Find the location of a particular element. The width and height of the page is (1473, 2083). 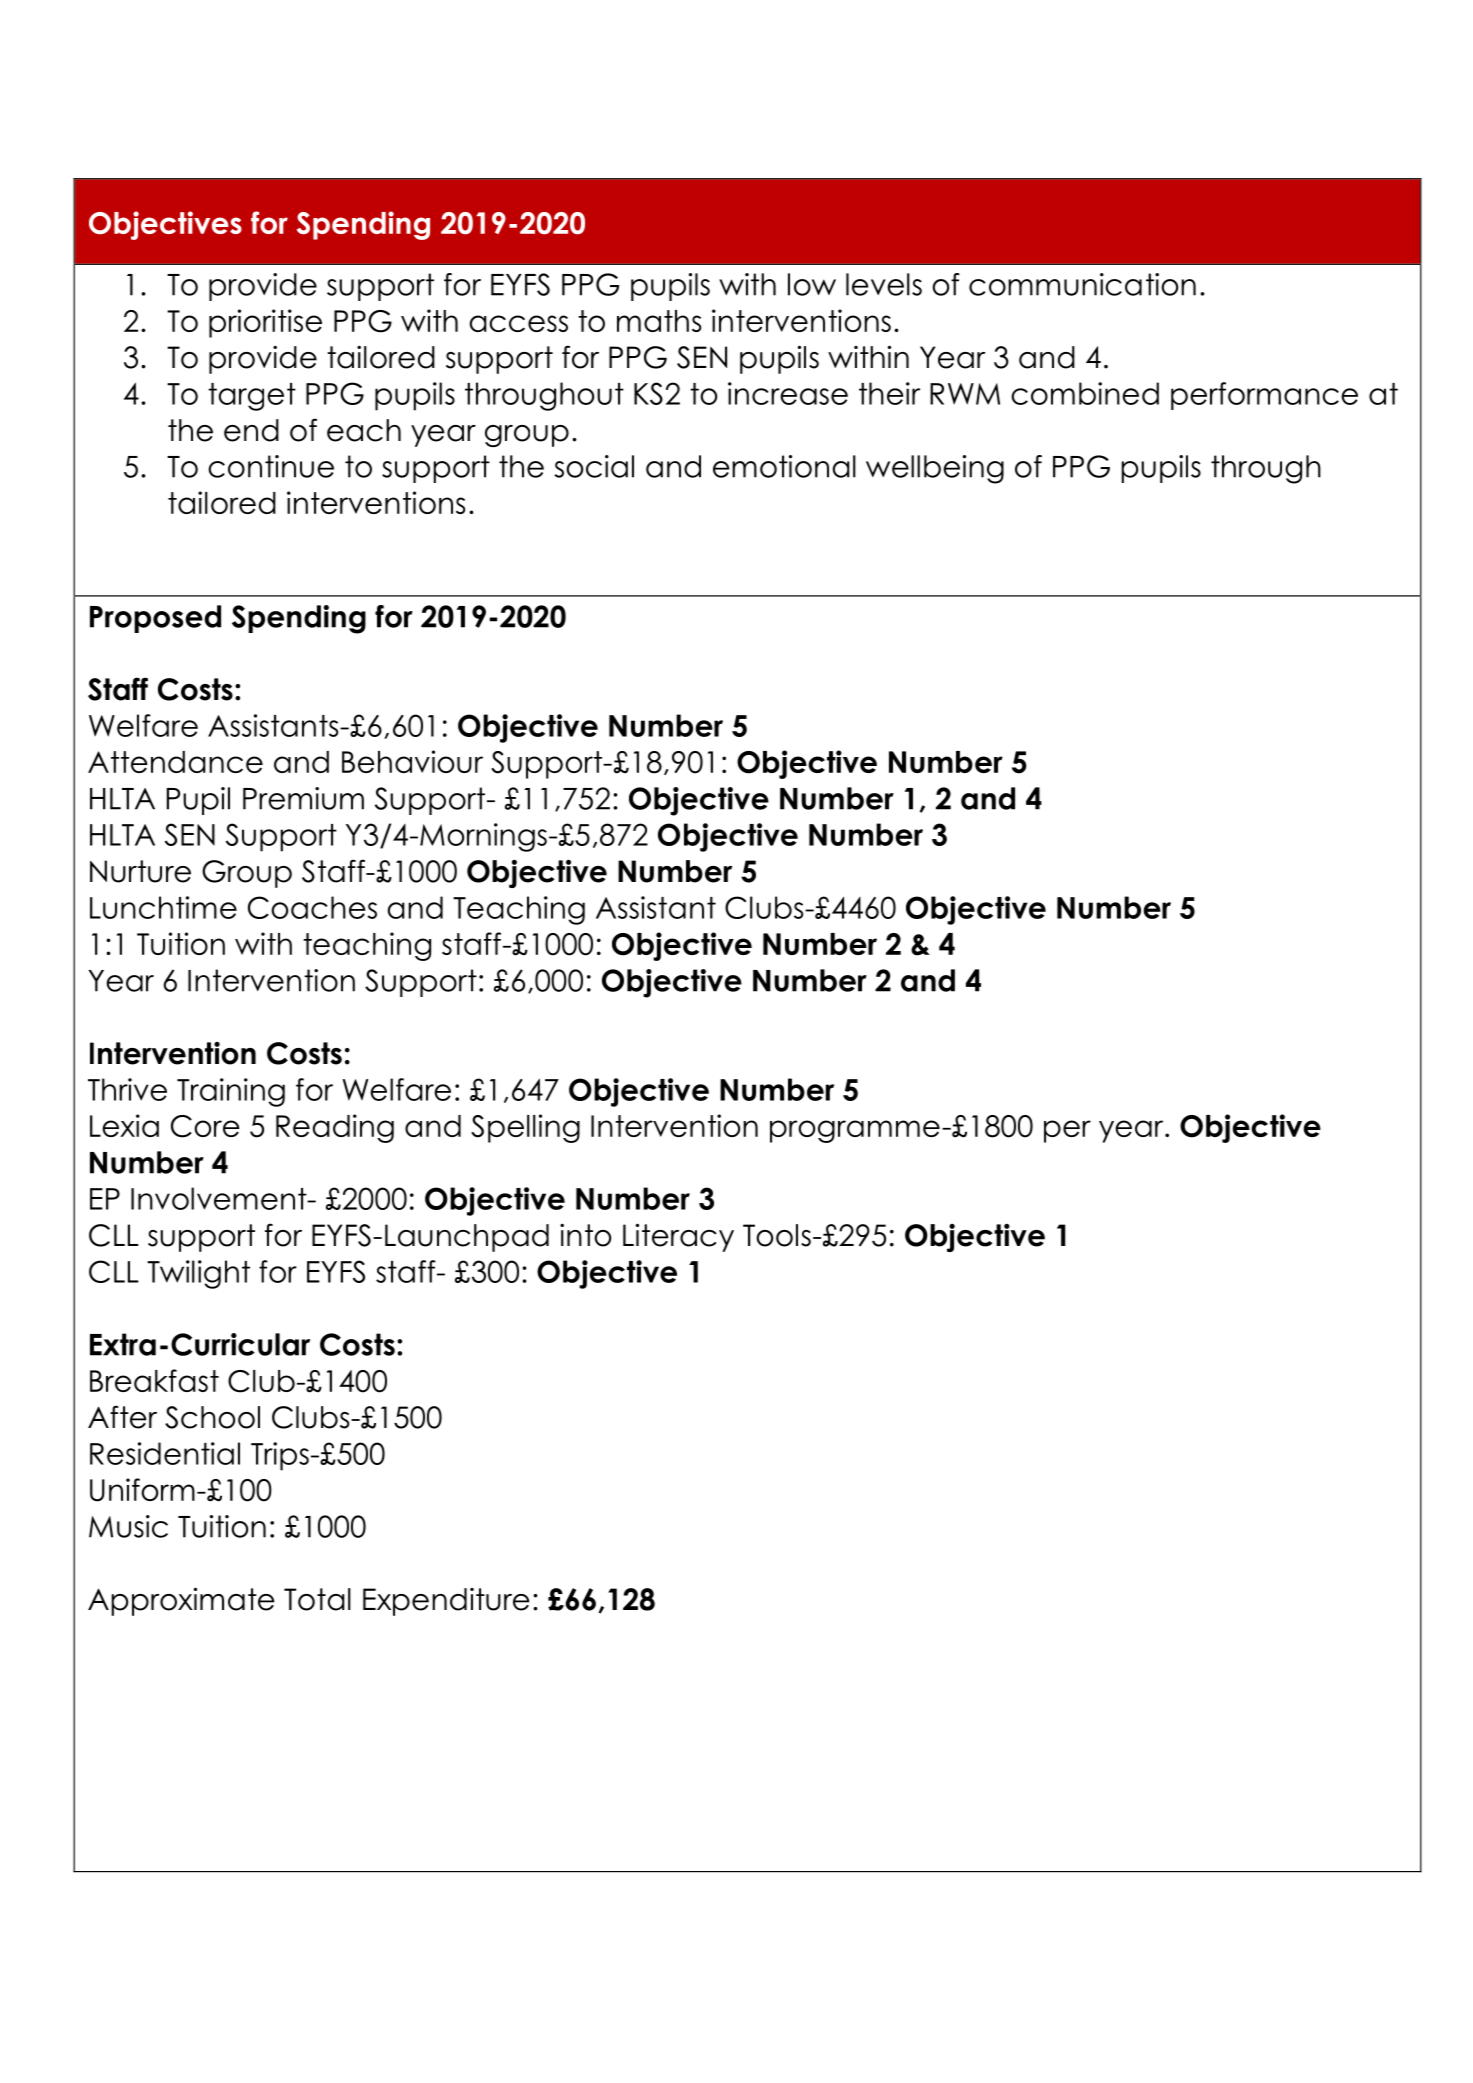

Expenditure is located at coordinates (446, 1602).
